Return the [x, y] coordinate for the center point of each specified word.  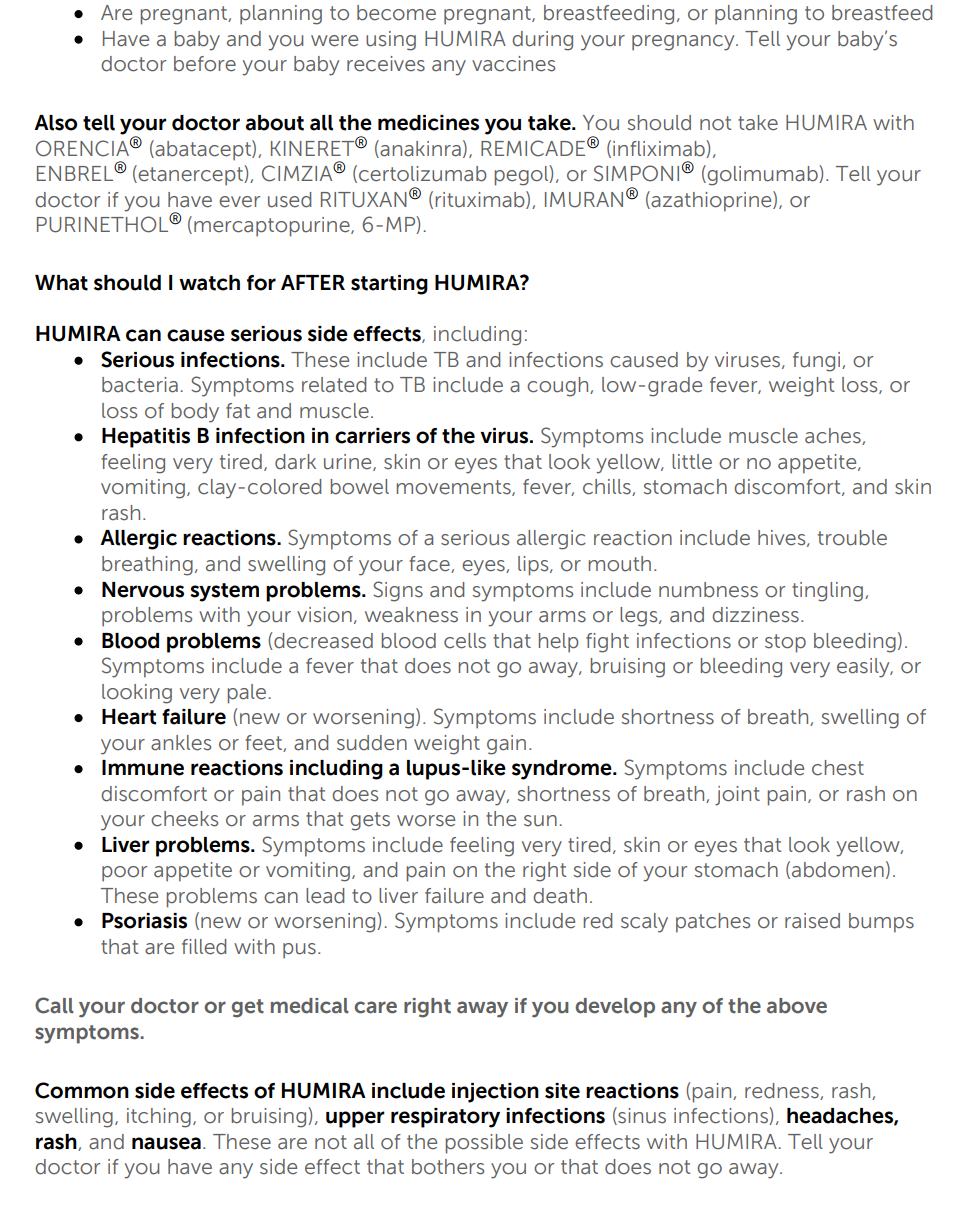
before [205, 64]
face [430, 564]
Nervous [143, 590]
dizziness [755, 615]
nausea [166, 1143]
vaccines [513, 64]
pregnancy [684, 43]
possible [484, 1144]
